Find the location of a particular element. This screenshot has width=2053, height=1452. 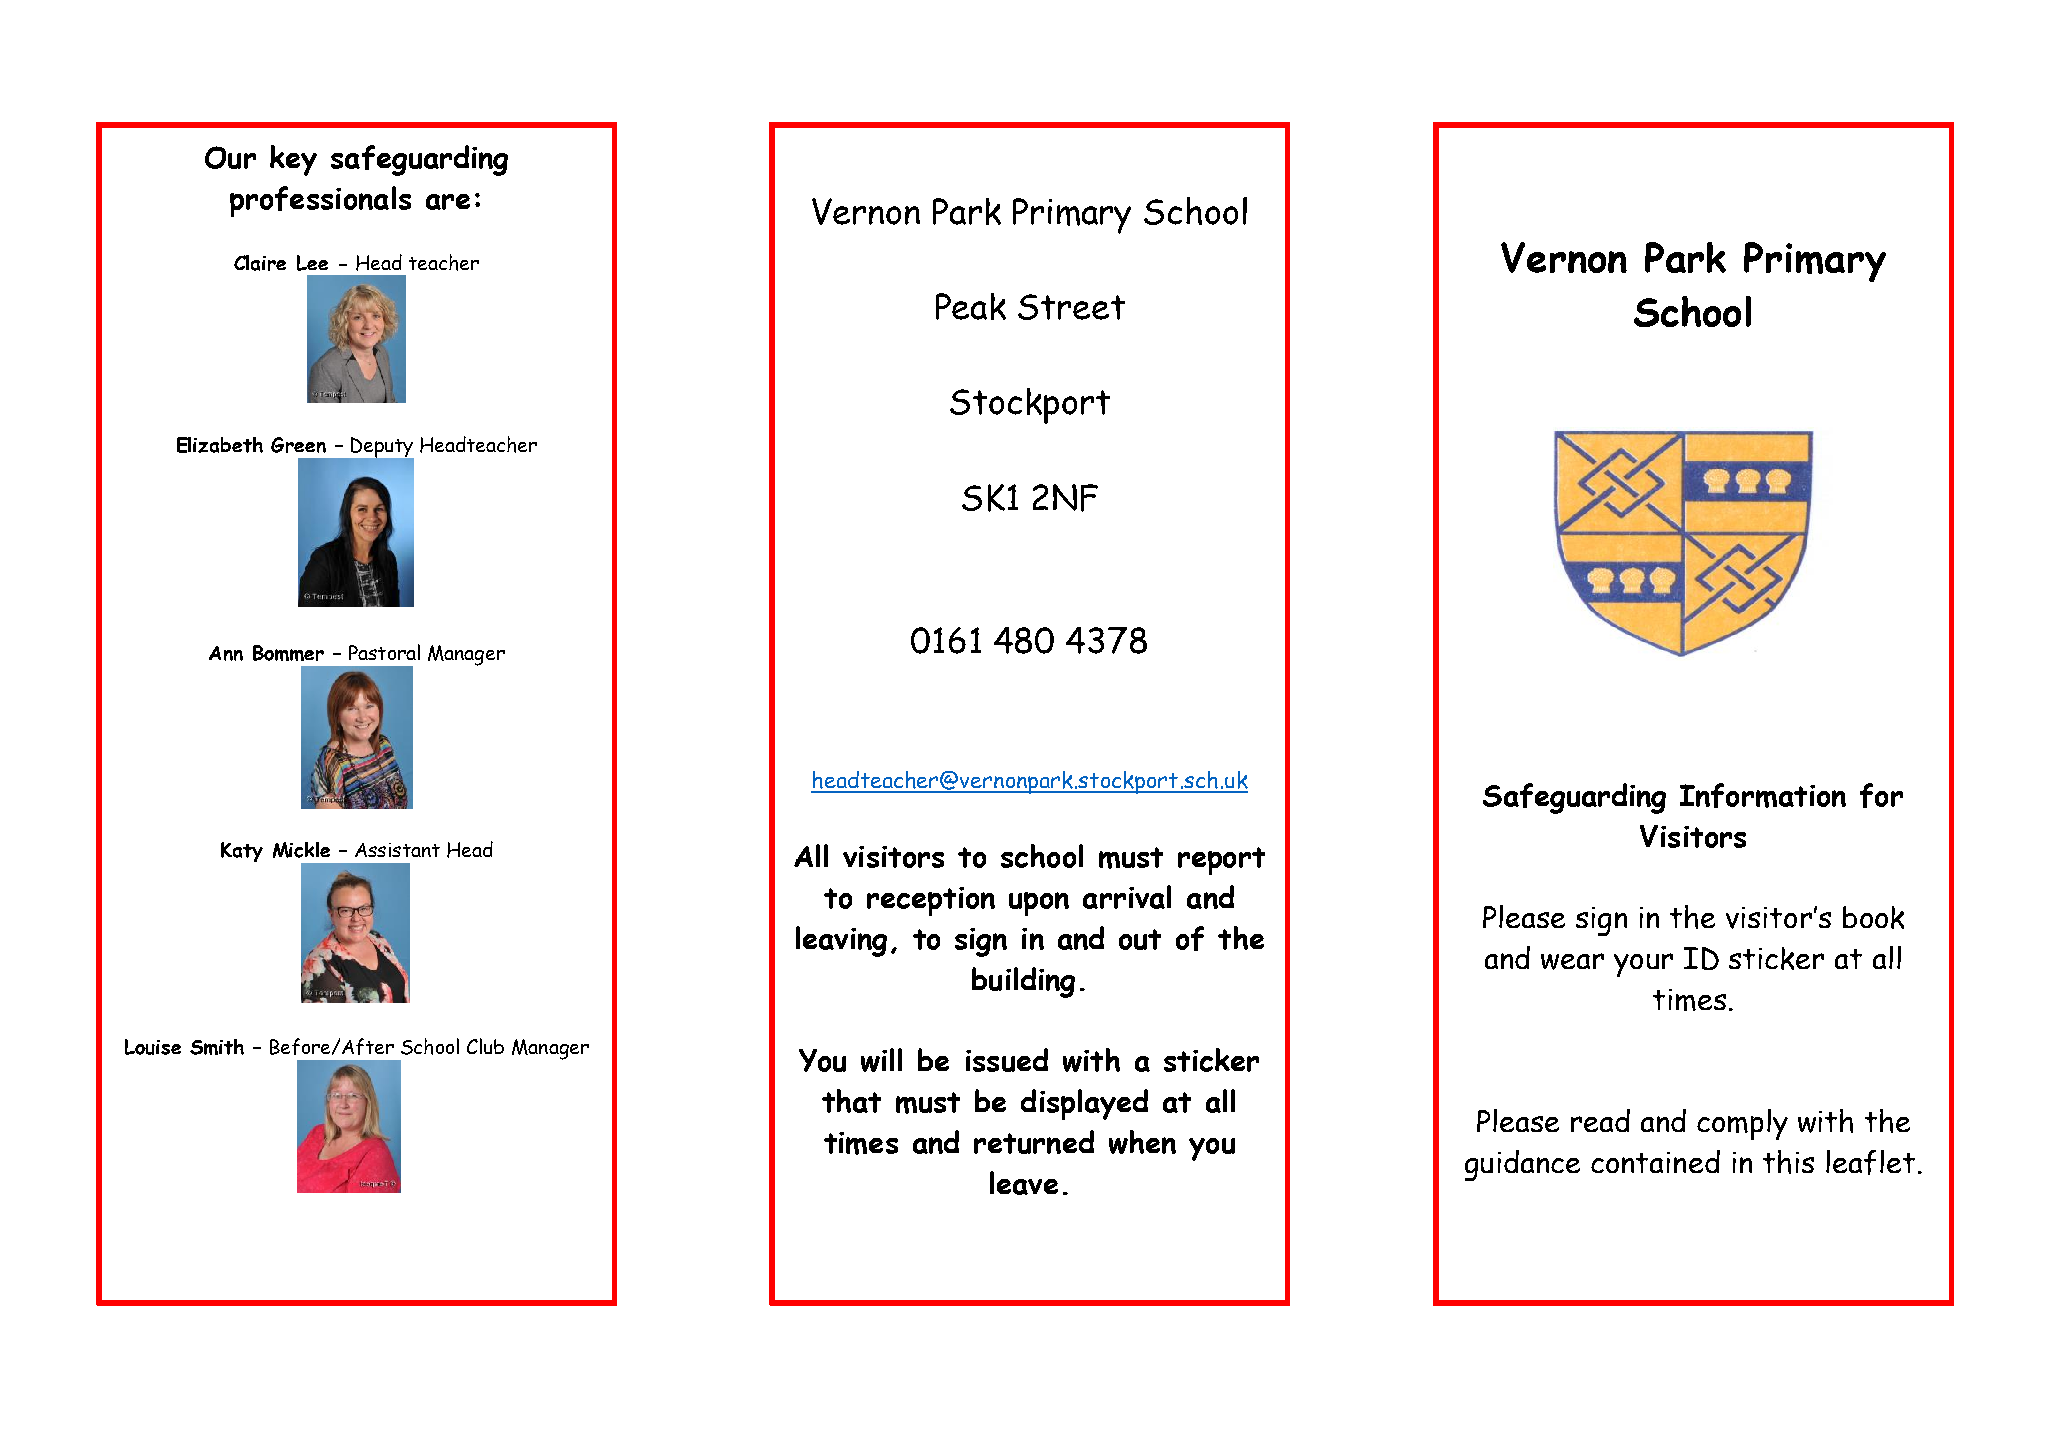

Assistant is located at coordinates (397, 850).
